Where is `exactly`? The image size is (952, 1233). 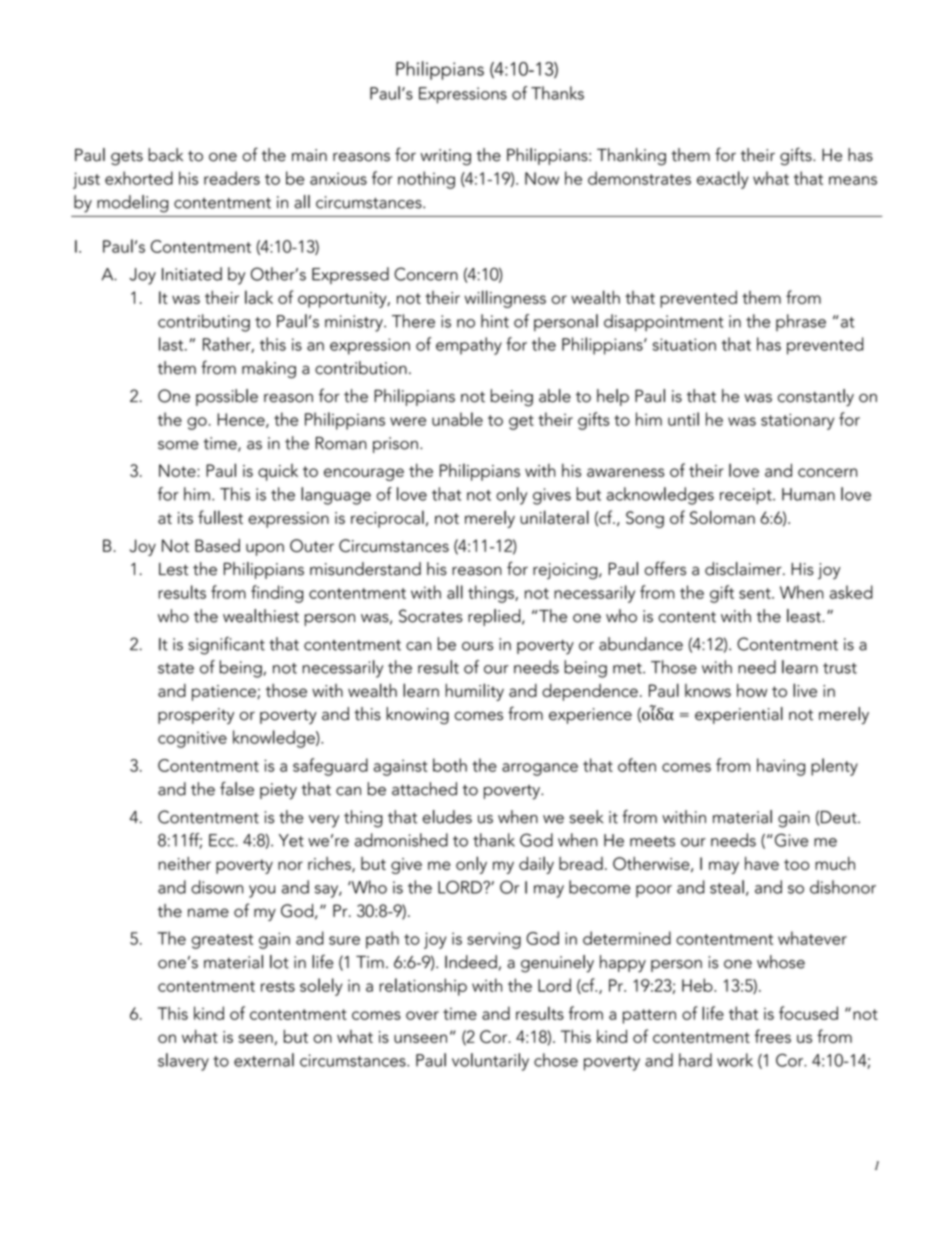
exactly is located at coordinates (722, 180).
